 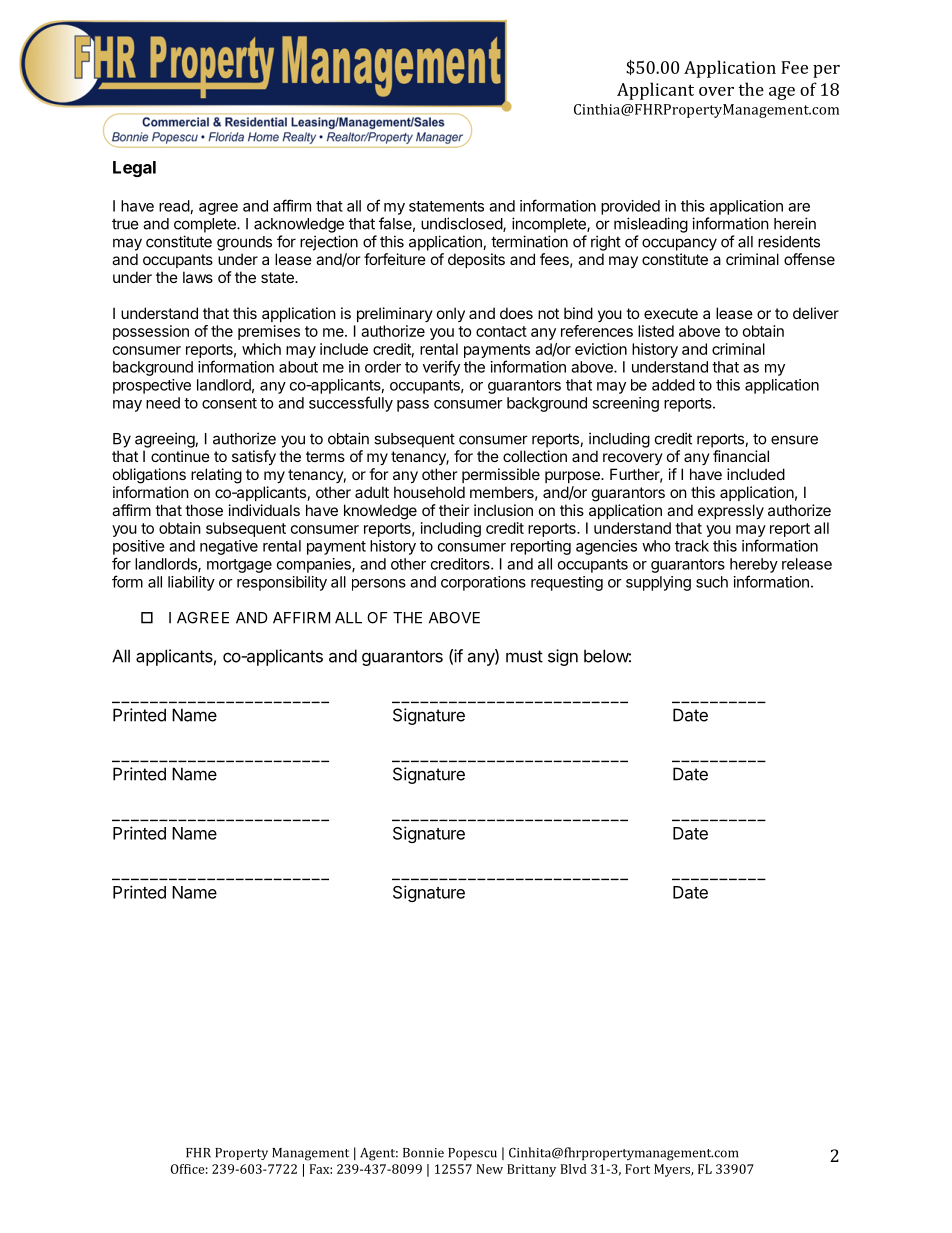 I want to click on consent, so click(x=229, y=403).
